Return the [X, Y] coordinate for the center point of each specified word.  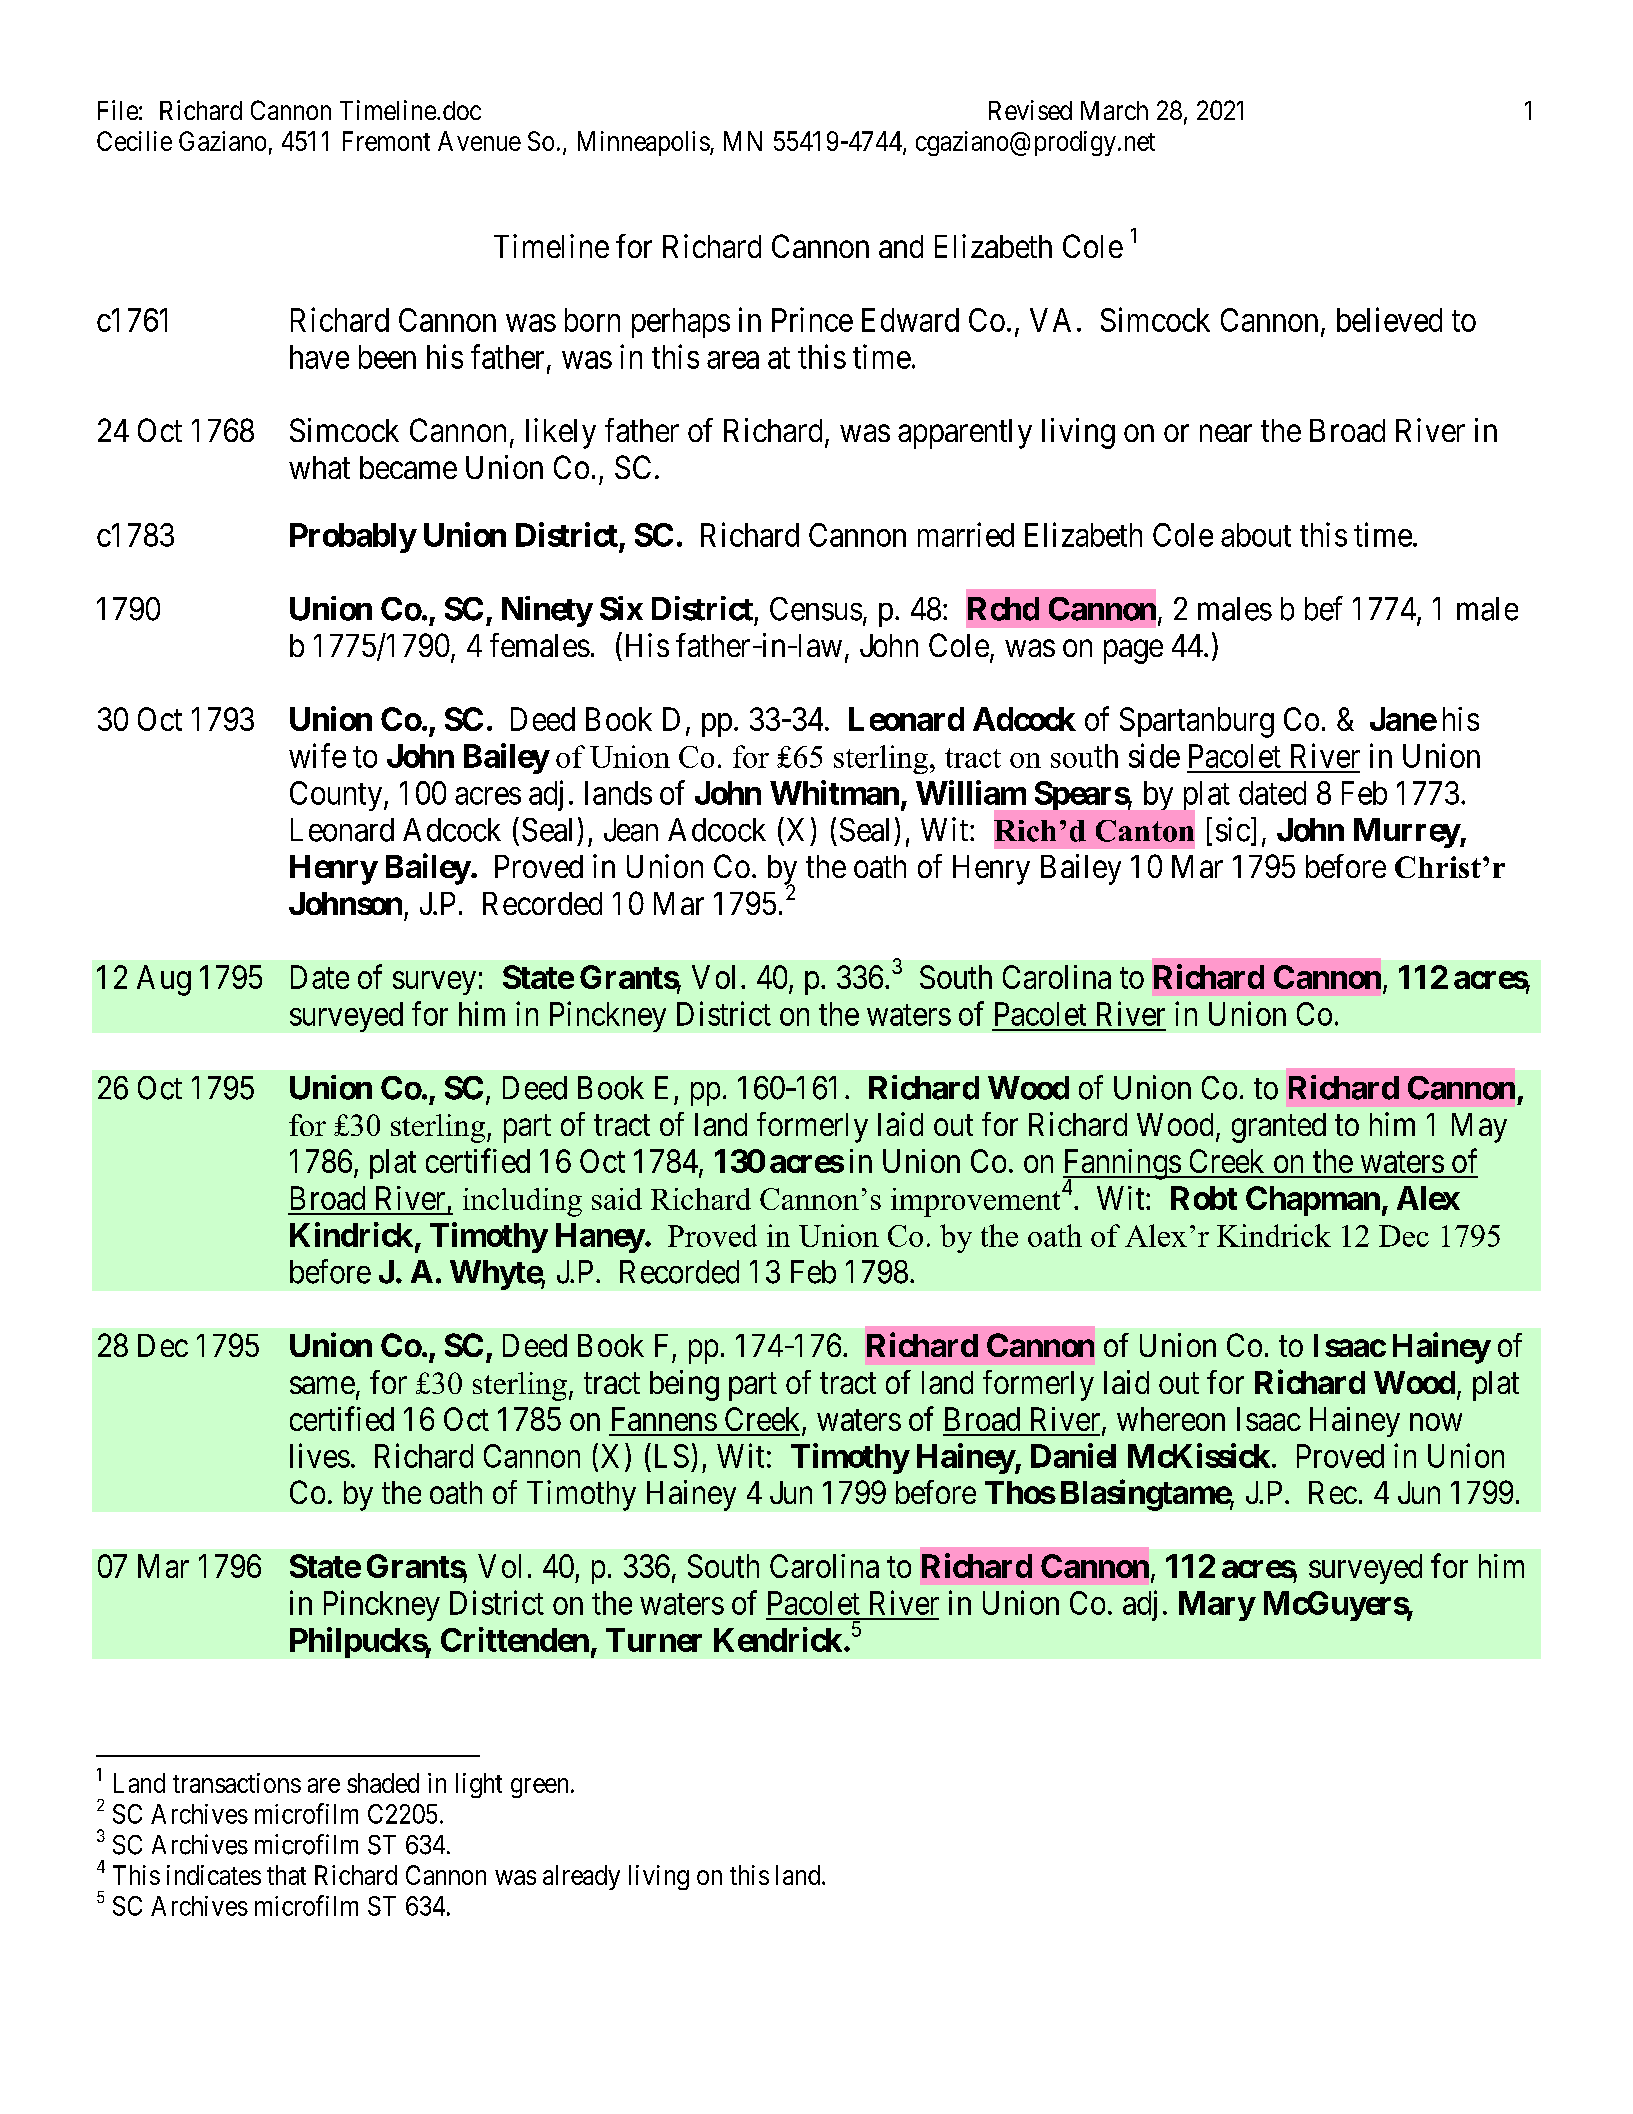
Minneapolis [644, 143]
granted [1279, 1128]
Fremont [386, 141]
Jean [631, 830]
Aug [164, 980]
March [1114, 110]
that [286, 1875]
